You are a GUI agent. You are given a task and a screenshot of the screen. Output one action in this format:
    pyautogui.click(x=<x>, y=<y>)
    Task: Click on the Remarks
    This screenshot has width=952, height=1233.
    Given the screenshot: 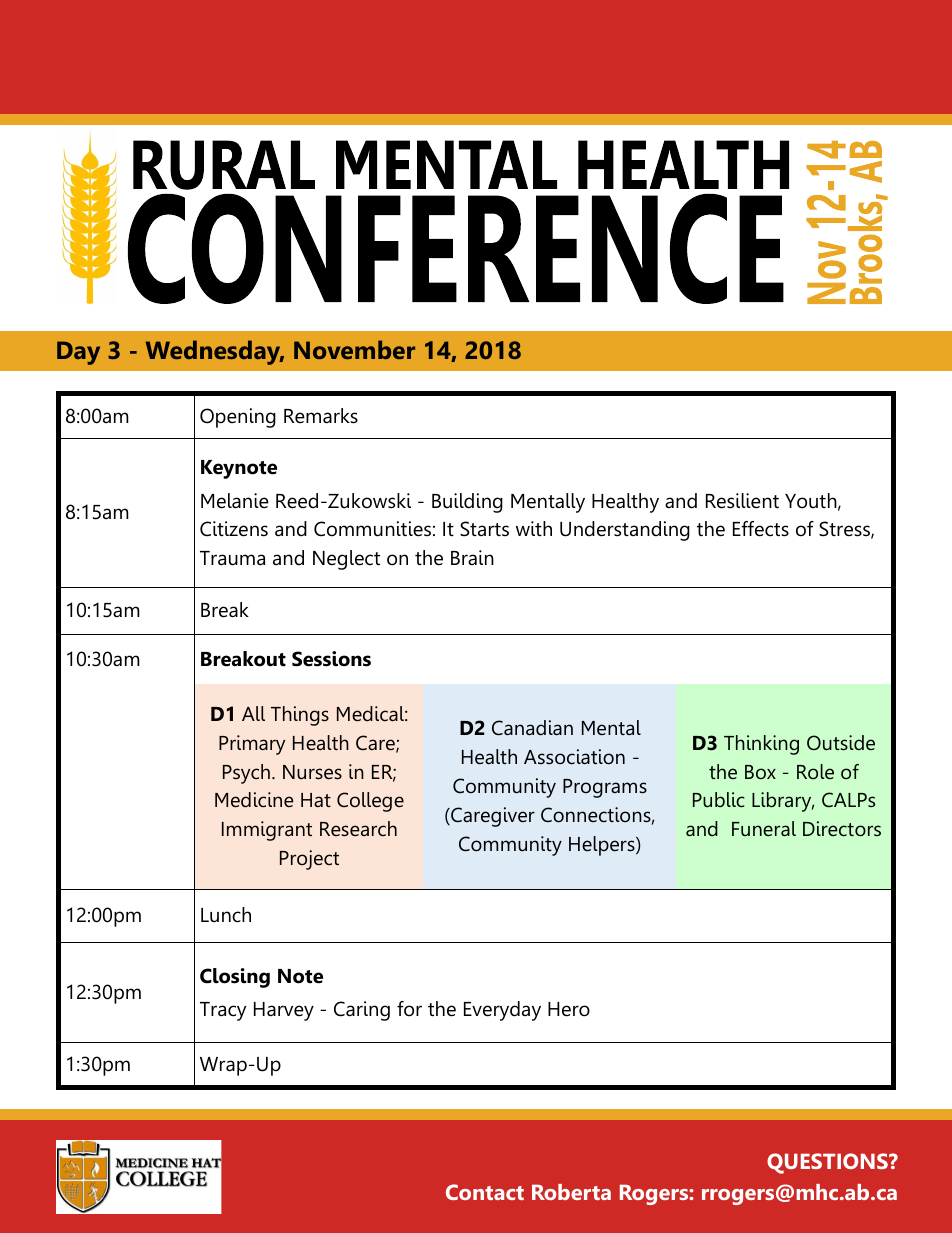 What is the action you would take?
    pyautogui.click(x=321, y=416)
